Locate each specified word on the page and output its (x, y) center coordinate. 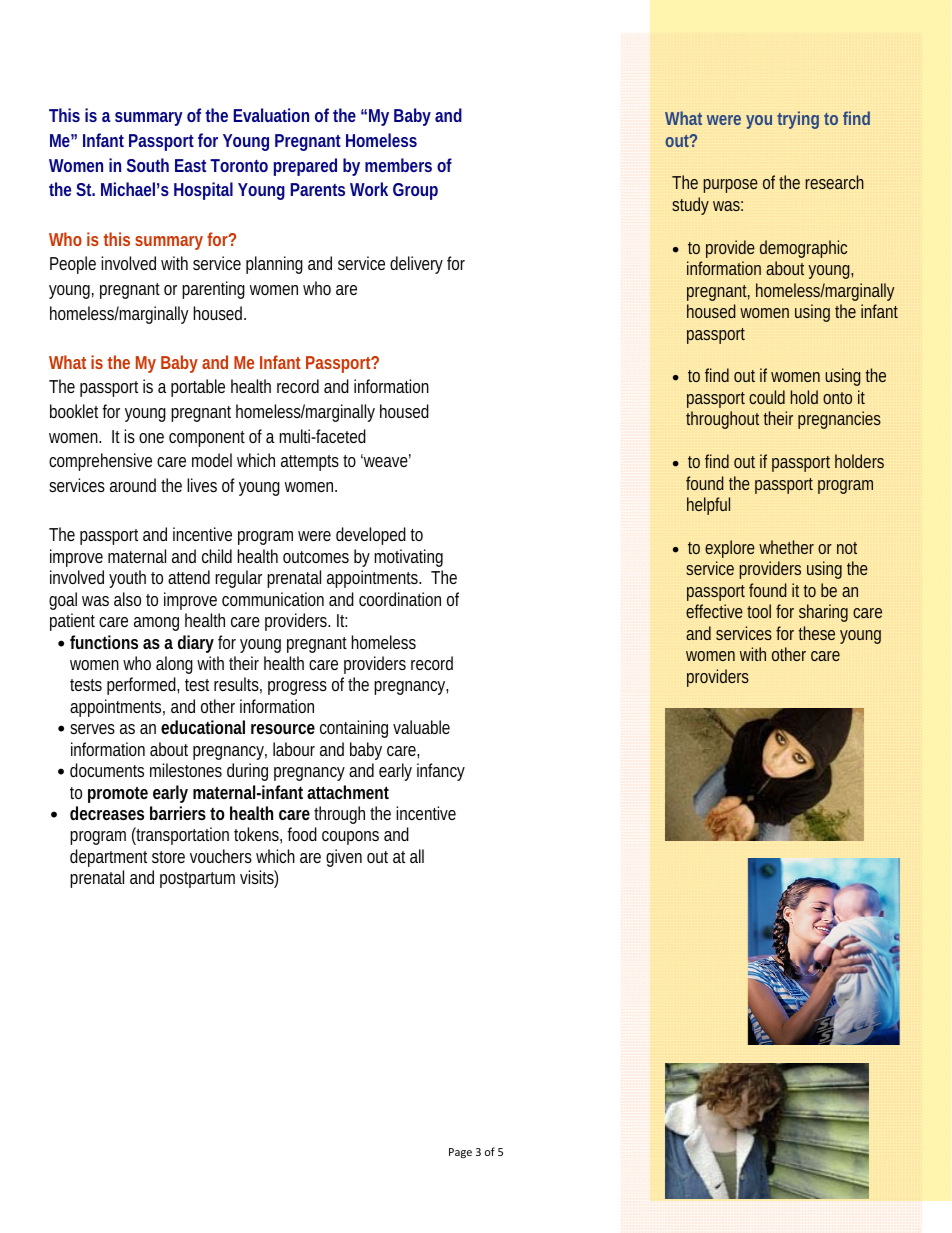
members (398, 165)
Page (460, 1153)
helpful (708, 506)
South (148, 165)
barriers (178, 813)
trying (798, 120)
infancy (441, 772)
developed (371, 536)
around (133, 485)
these (816, 633)
